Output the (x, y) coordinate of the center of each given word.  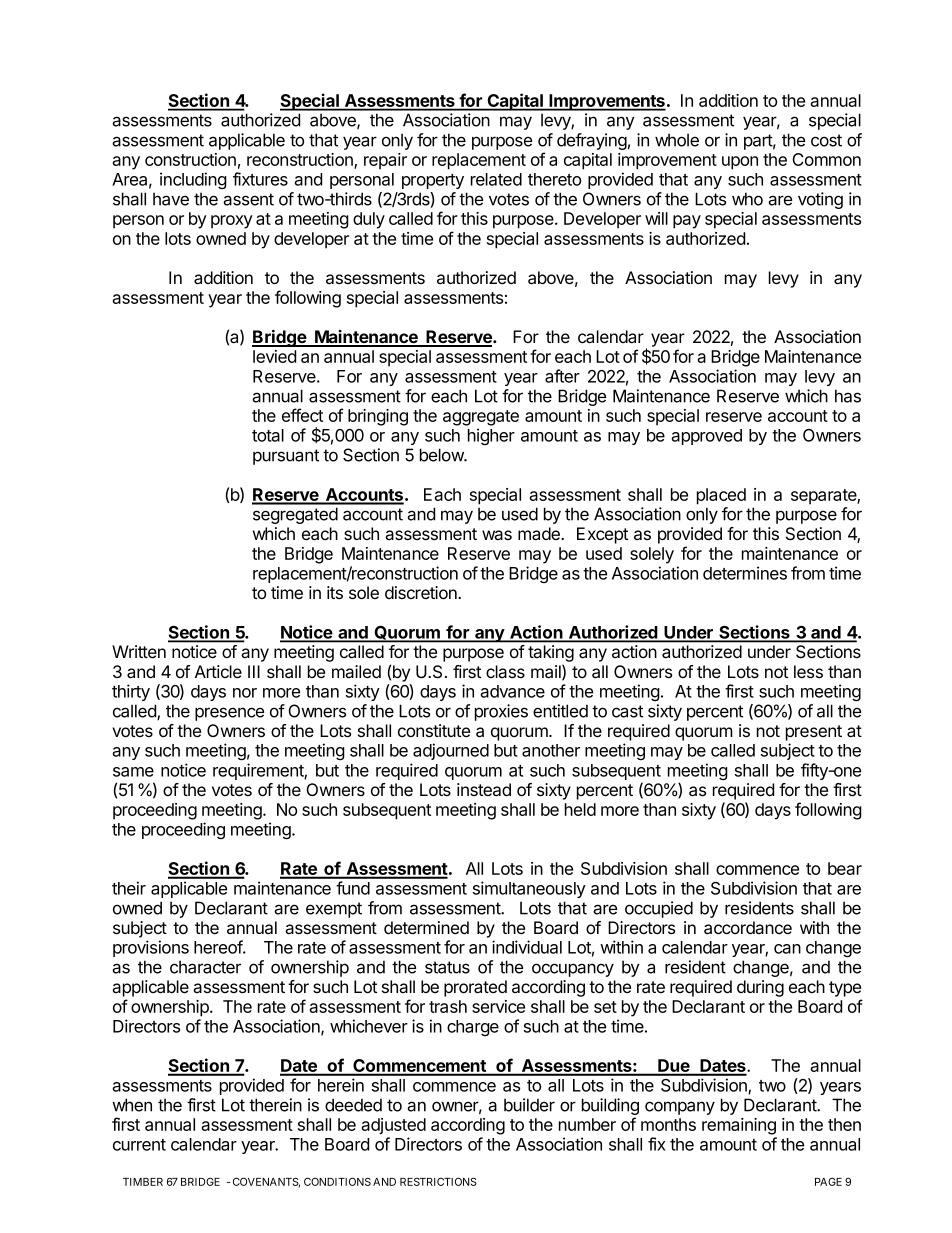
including (193, 180)
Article (218, 671)
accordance (748, 928)
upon (740, 163)
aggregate (481, 418)
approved (706, 437)
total (268, 435)
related (496, 179)
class (505, 671)
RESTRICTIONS (438, 1181)
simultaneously (529, 889)
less (808, 671)
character (205, 967)
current (139, 1145)
